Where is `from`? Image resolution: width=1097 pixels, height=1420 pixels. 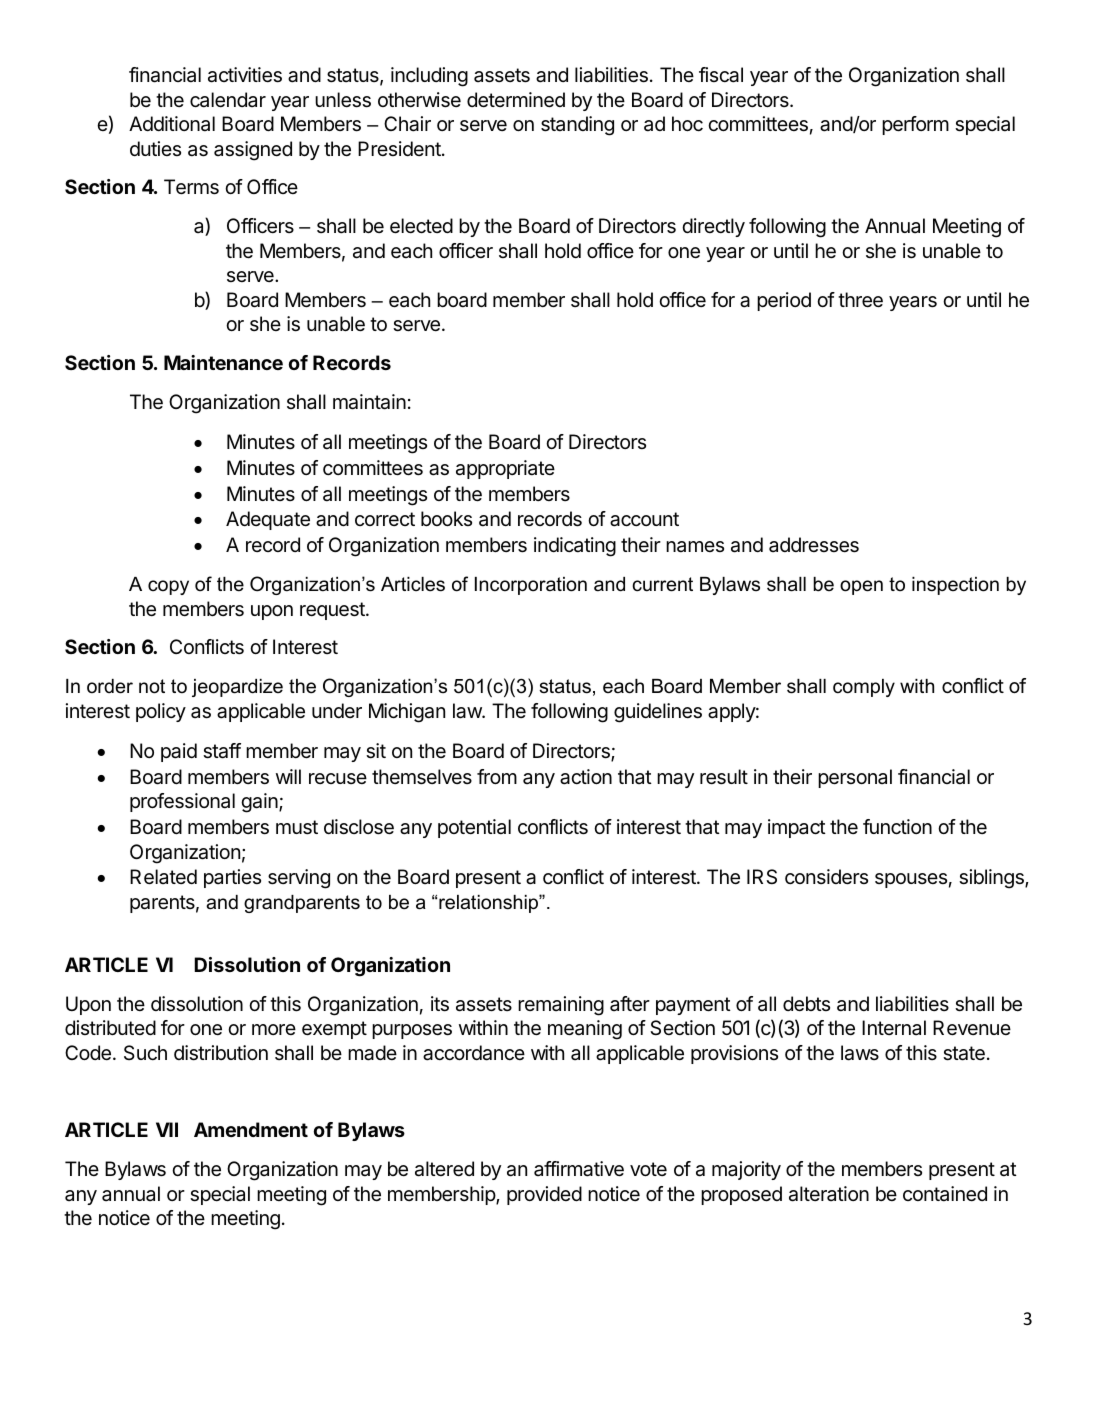 from is located at coordinates (497, 776).
